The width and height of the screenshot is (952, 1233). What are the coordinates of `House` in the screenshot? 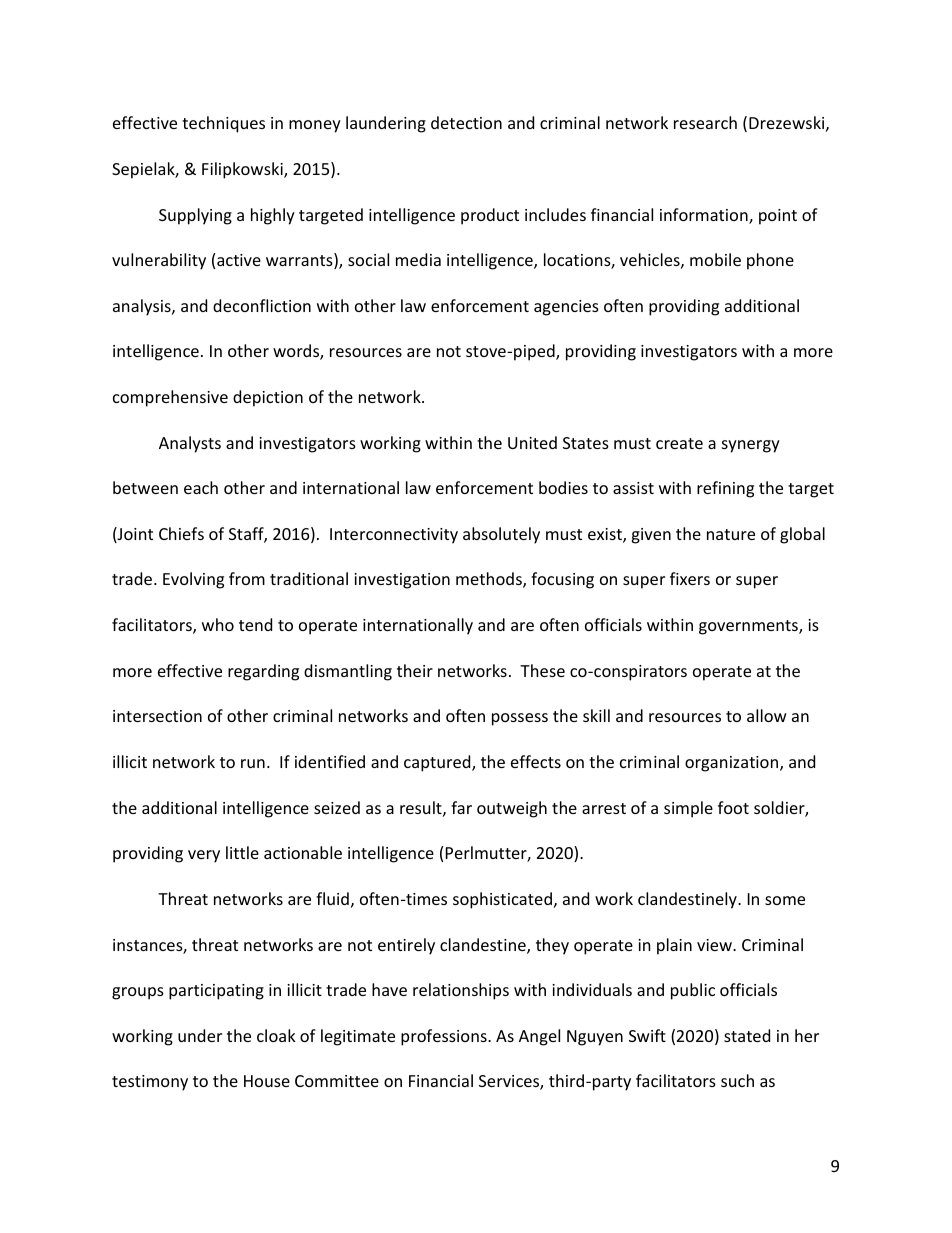 It's located at (267, 1081).
